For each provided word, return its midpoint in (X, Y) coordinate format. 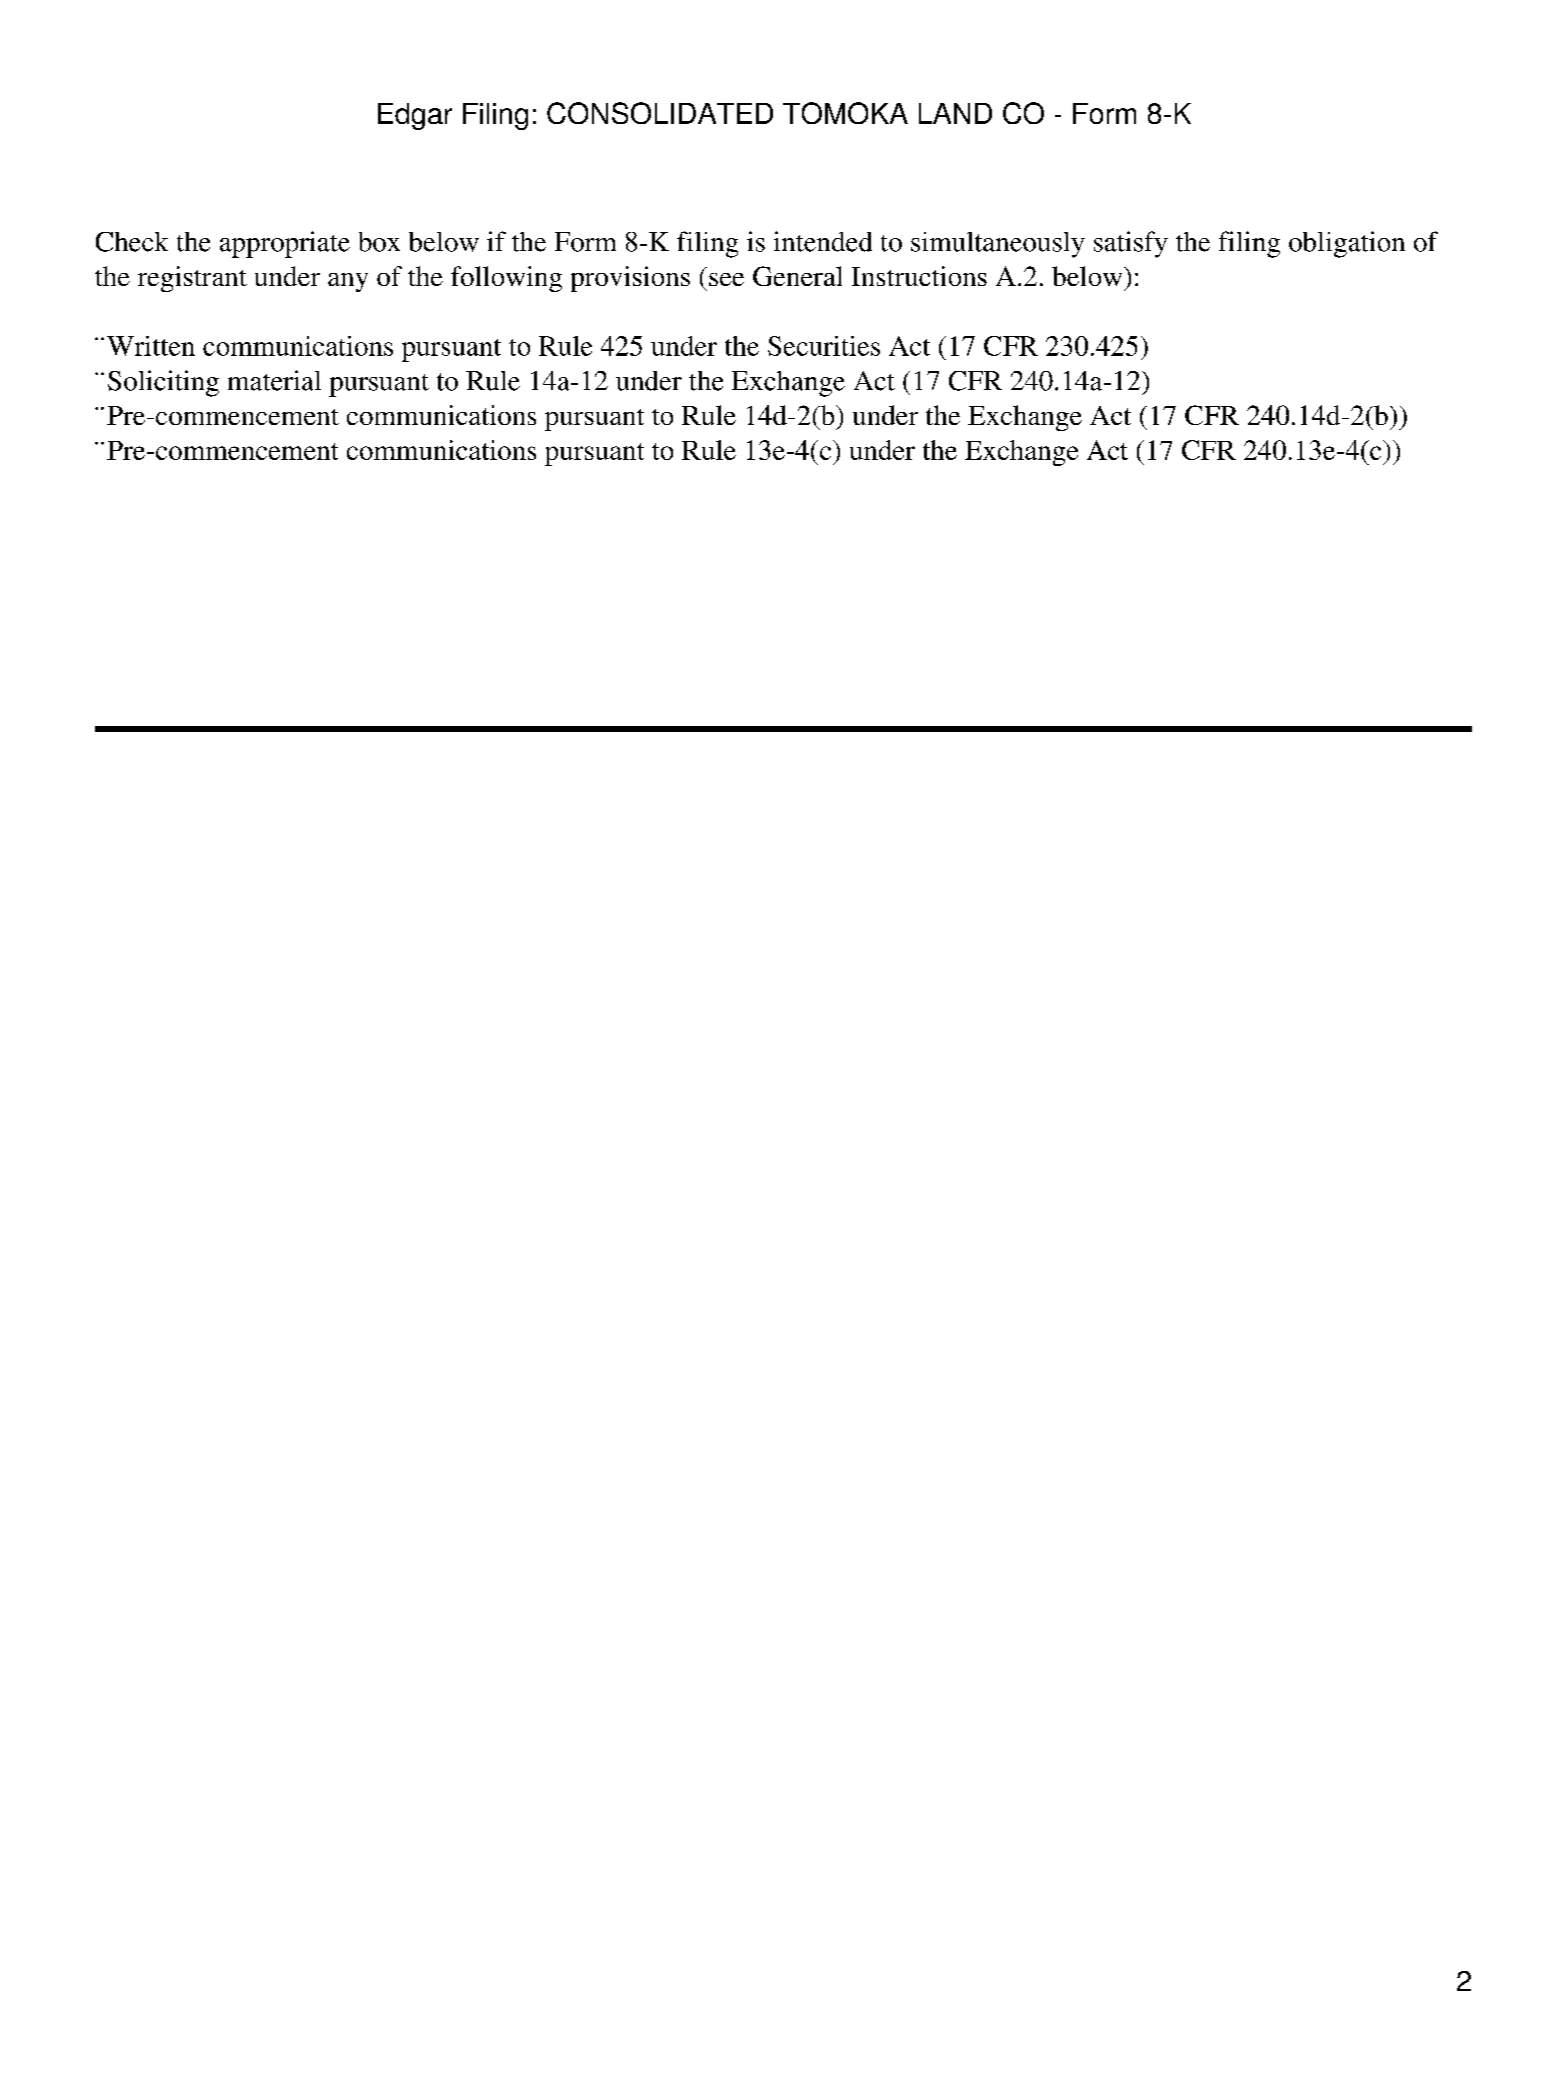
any (348, 282)
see (726, 279)
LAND (955, 113)
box (379, 242)
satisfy (1131, 244)
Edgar (415, 116)
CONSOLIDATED (660, 113)
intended (823, 241)
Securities (824, 346)
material (274, 380)
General (797, 276)
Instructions (919, 276)
